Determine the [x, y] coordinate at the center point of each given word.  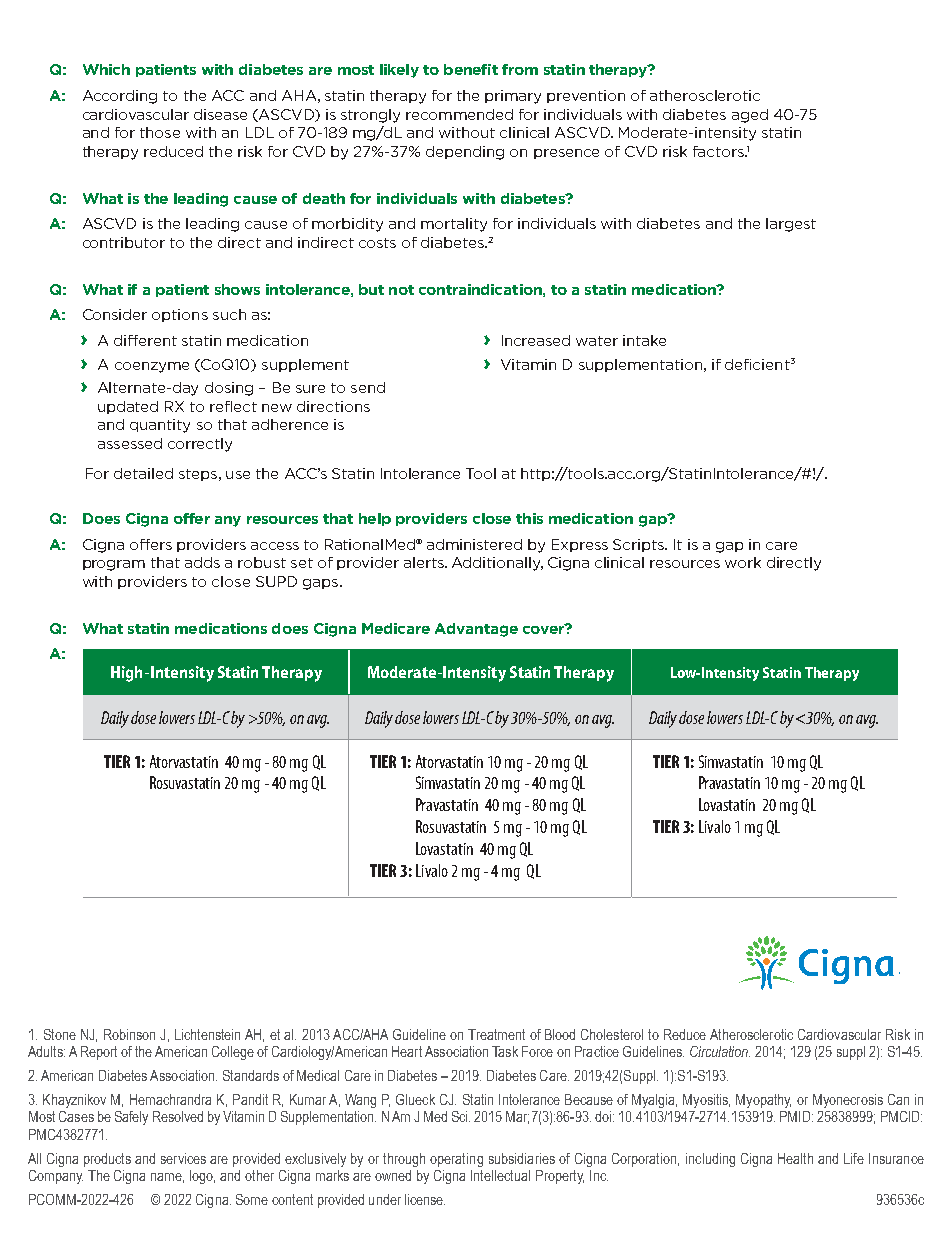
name [167, 1178]
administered [474, 544]
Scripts [639, 545]
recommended [459, 114]
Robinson [129, 1034]
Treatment [496, 1034]
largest [791, 225]
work [743, 562]
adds [202, 562]
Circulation [720, 1051]
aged [750, 116]
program [114, 565]
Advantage [476, 630]
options [180, 315]
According [120, 97]
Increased [536, 340]
